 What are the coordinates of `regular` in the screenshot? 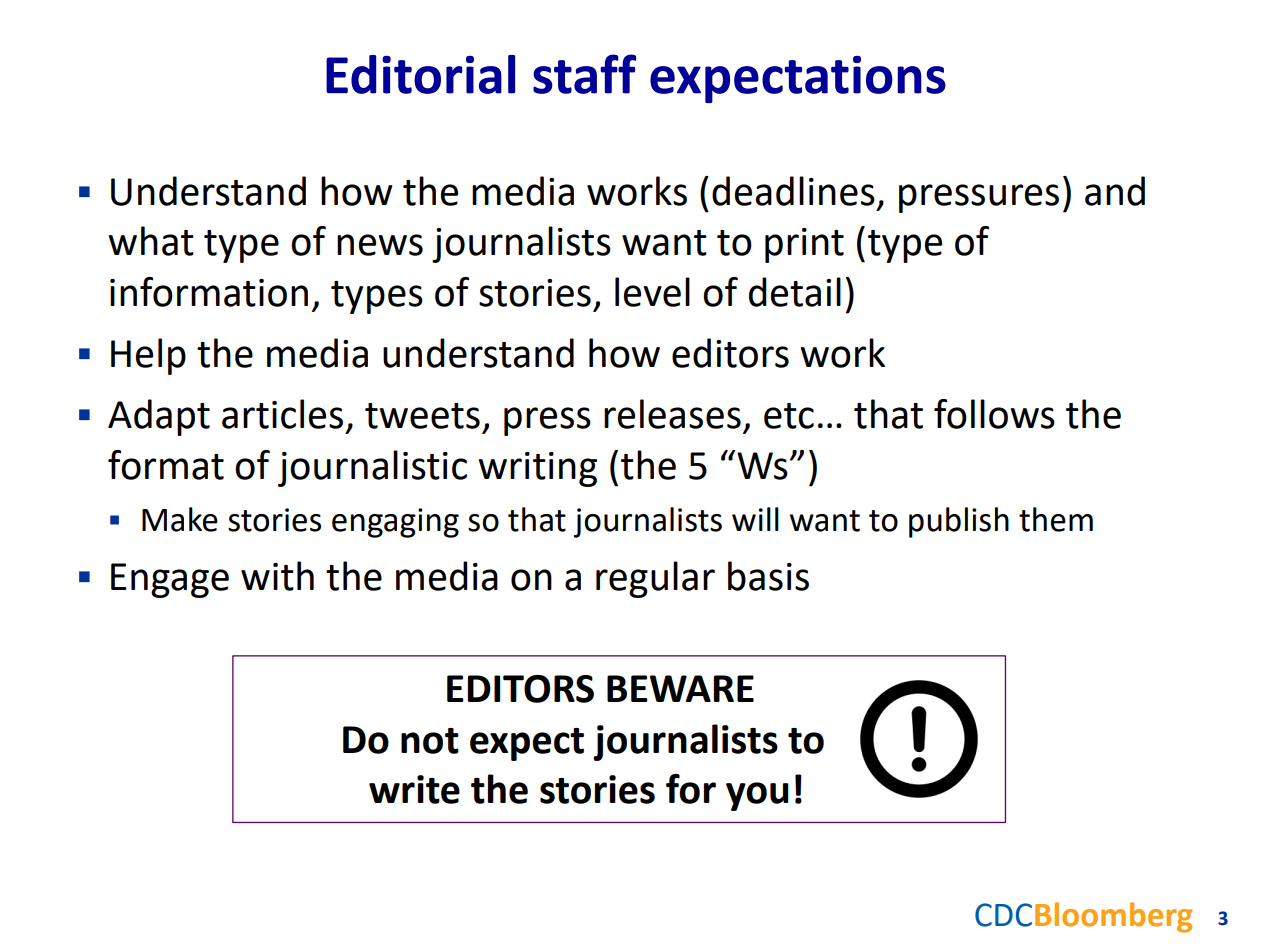 It's located at (655, 579).
